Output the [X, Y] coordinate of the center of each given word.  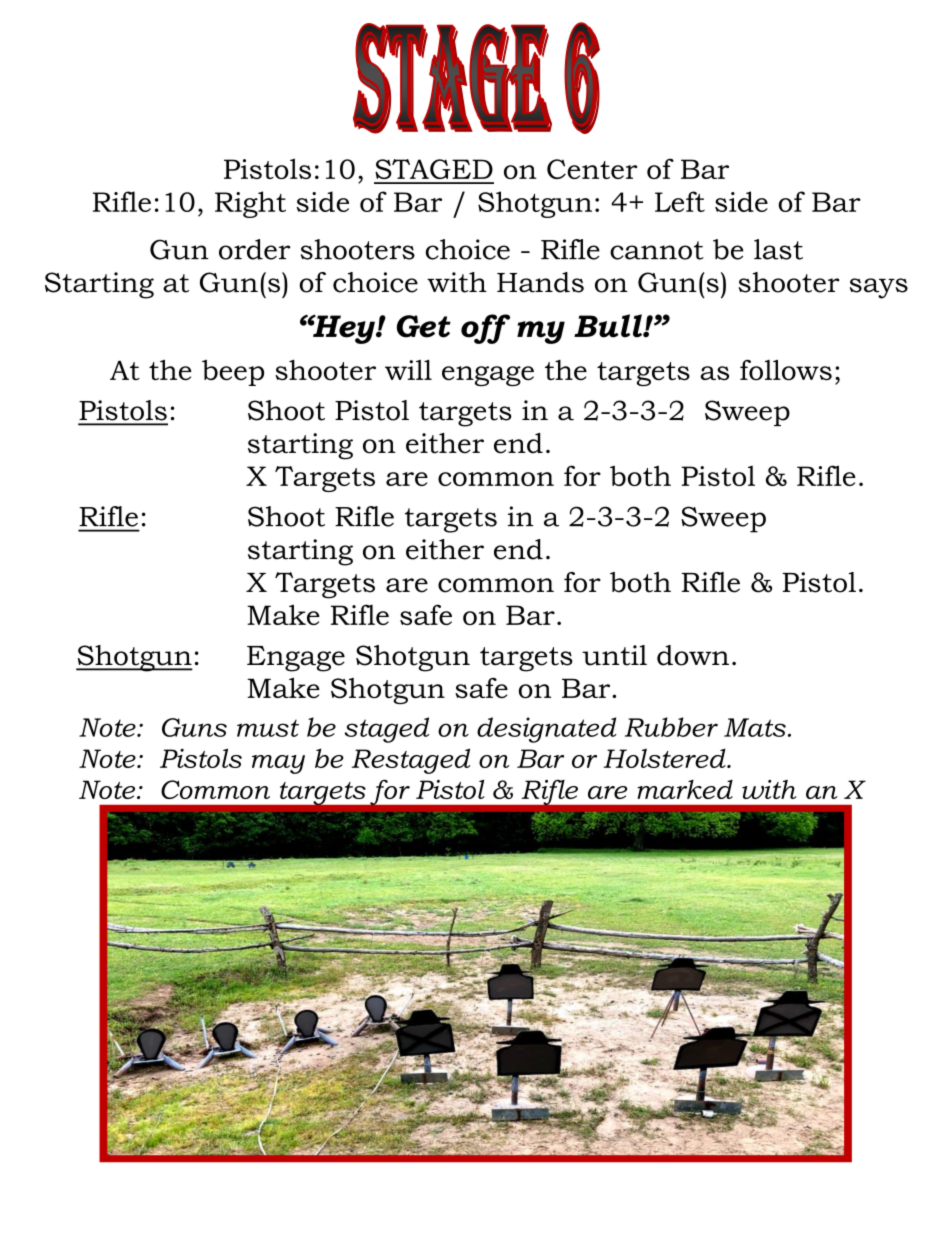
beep [233, 373]
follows [786, 370]
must [268, 728]
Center [592, 169]
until [614, 655]
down [693, 655]
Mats [755, 727]
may [278, 764]
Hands [540, 282]
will [408, 370]
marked [685, 789]
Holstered [665, 758]
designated [547, 730]
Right [250, 204]
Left [680, 201]
